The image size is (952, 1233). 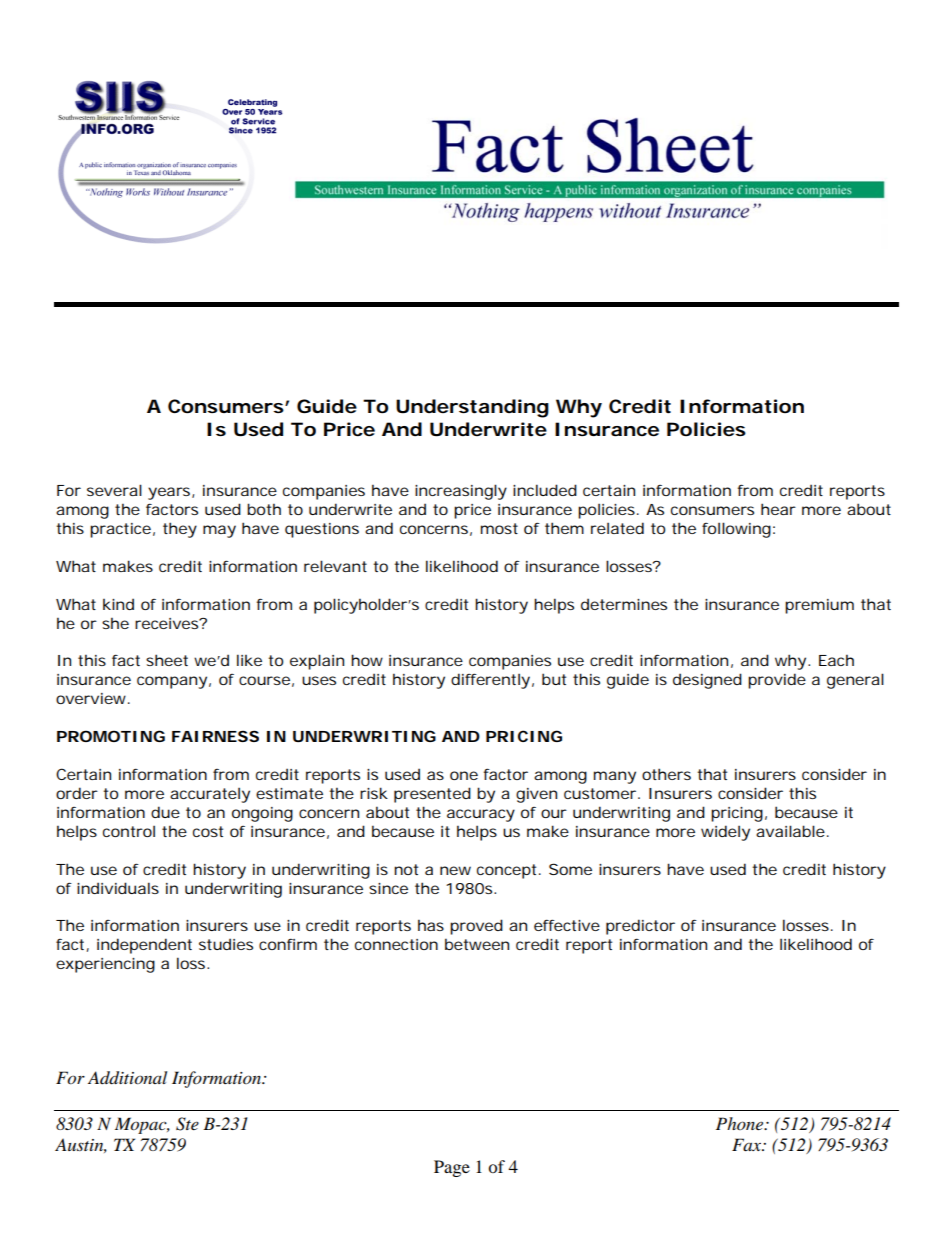 I want to click on Phone, so click(x=741, y=1123).
